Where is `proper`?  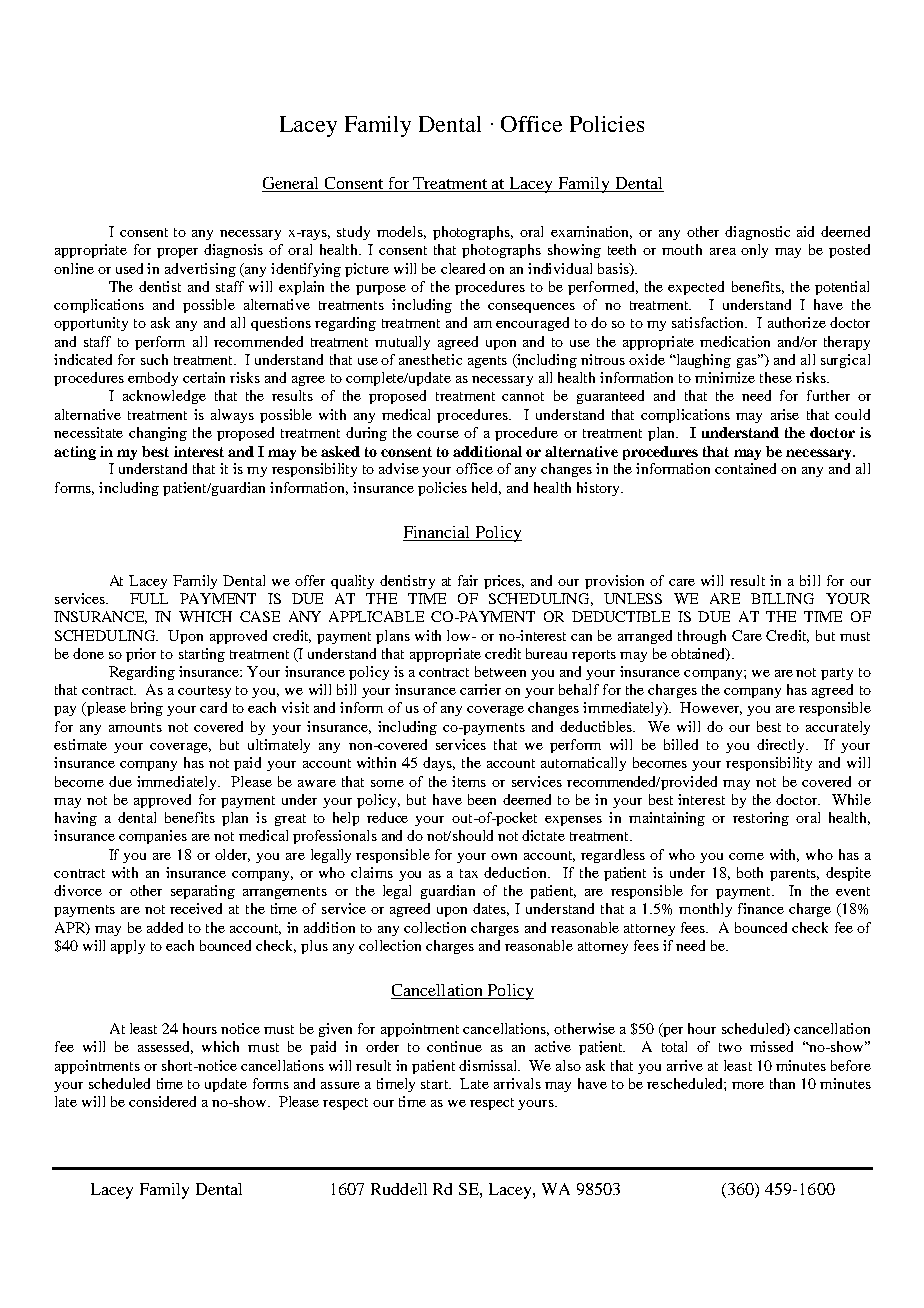 proper is located at coordinates (177, 253).
